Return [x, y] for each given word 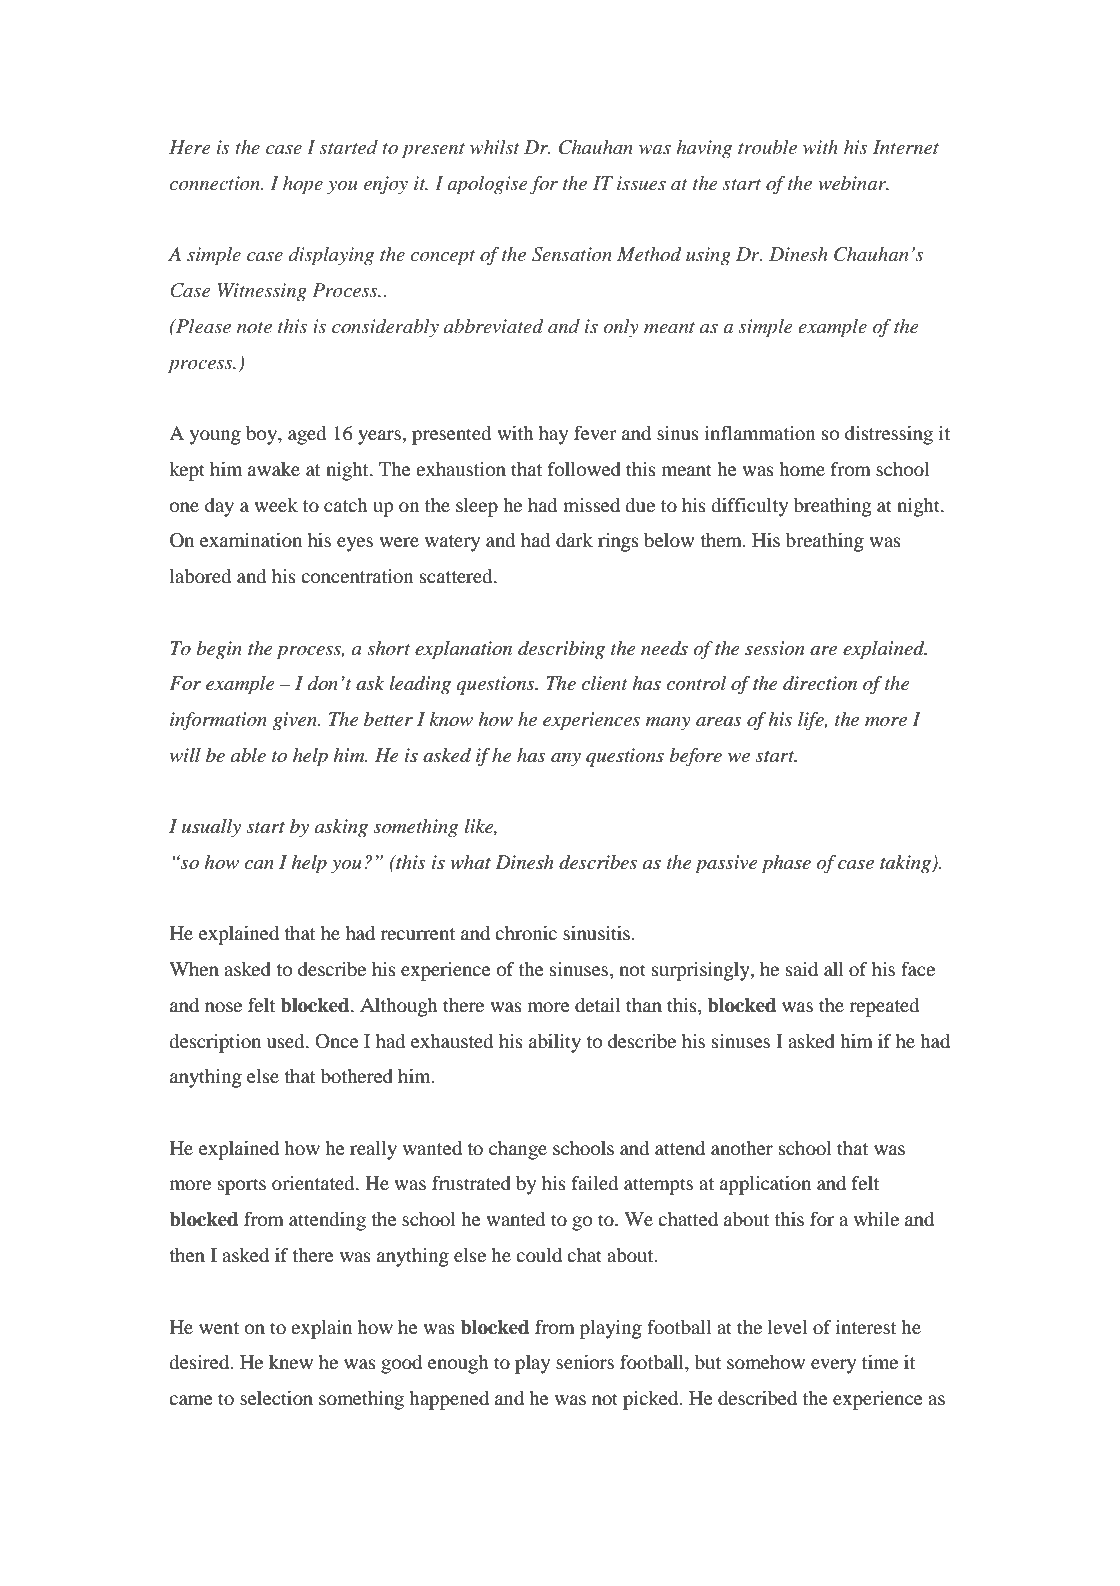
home [802, 469]
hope [303, 185]
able [248, 755]
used [287, 1041]
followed [584, 469]
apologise [487, 185]
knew [291, 1362]
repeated [884, 1007]
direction [820, 683]
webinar [853, 183]
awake [274, 469]
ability [555, 1043]
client [605, 683]
